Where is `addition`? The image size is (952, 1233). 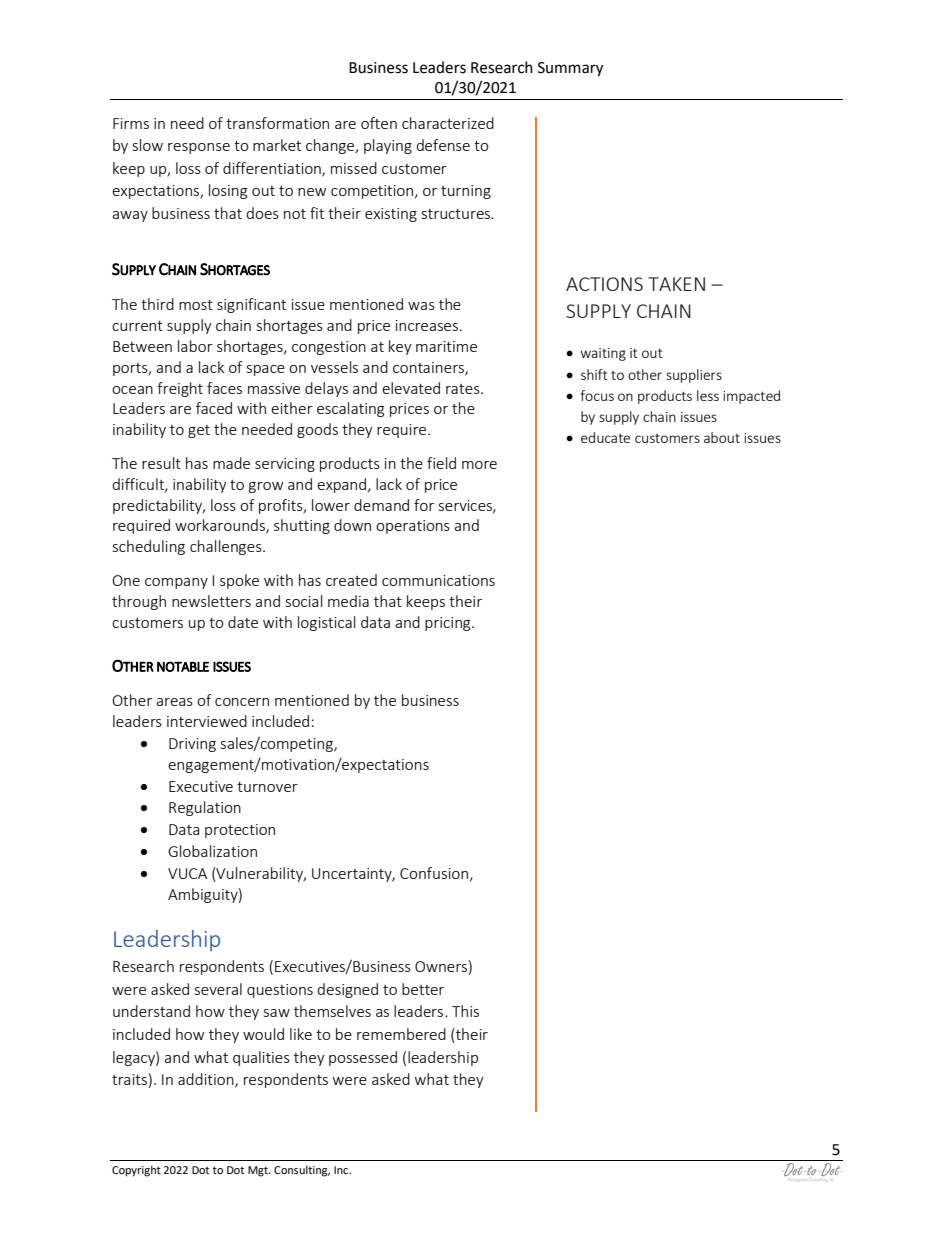
addition is located at coordinates (207, 1080).
